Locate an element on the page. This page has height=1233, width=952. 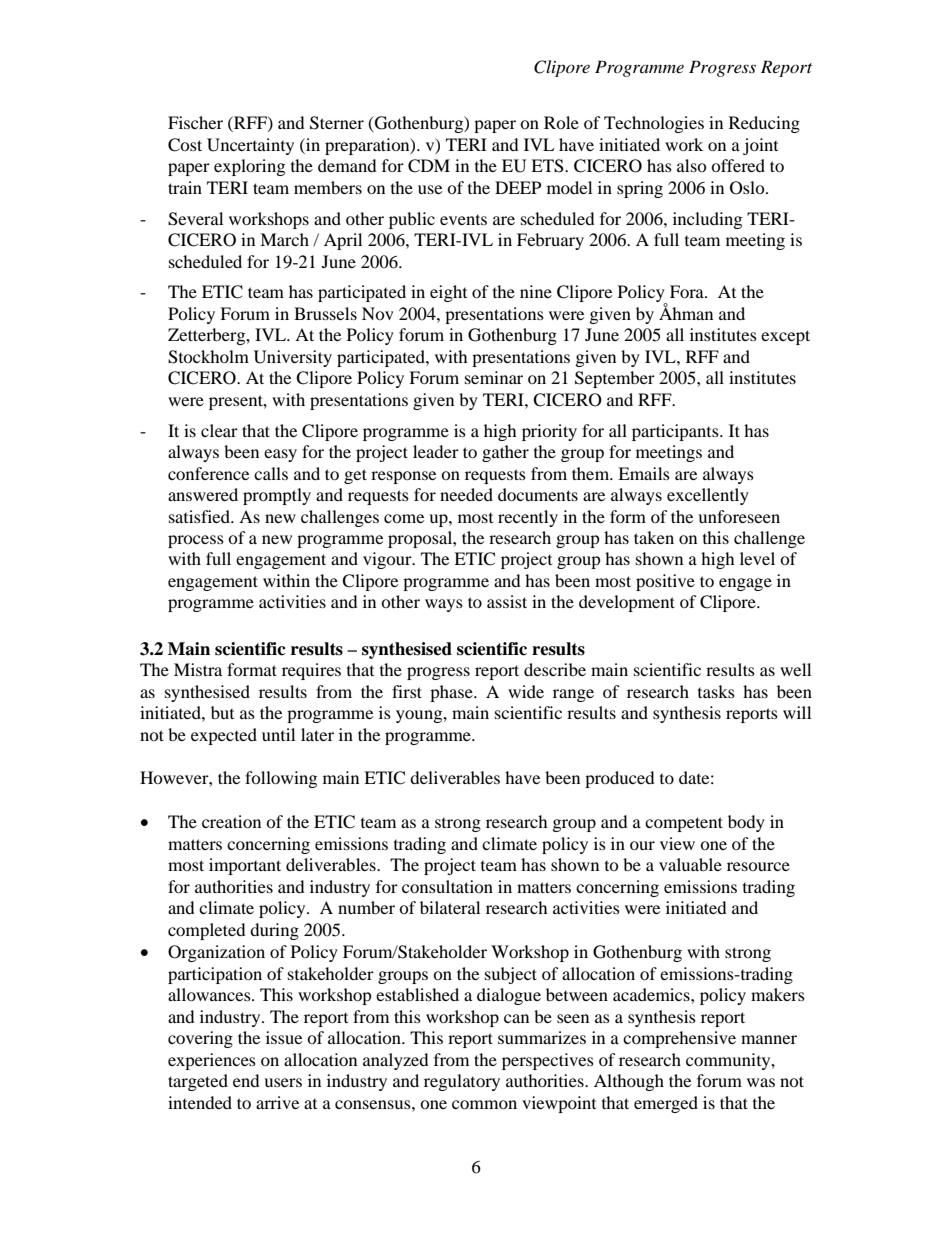
users is located at coordinates (283, 1082).
